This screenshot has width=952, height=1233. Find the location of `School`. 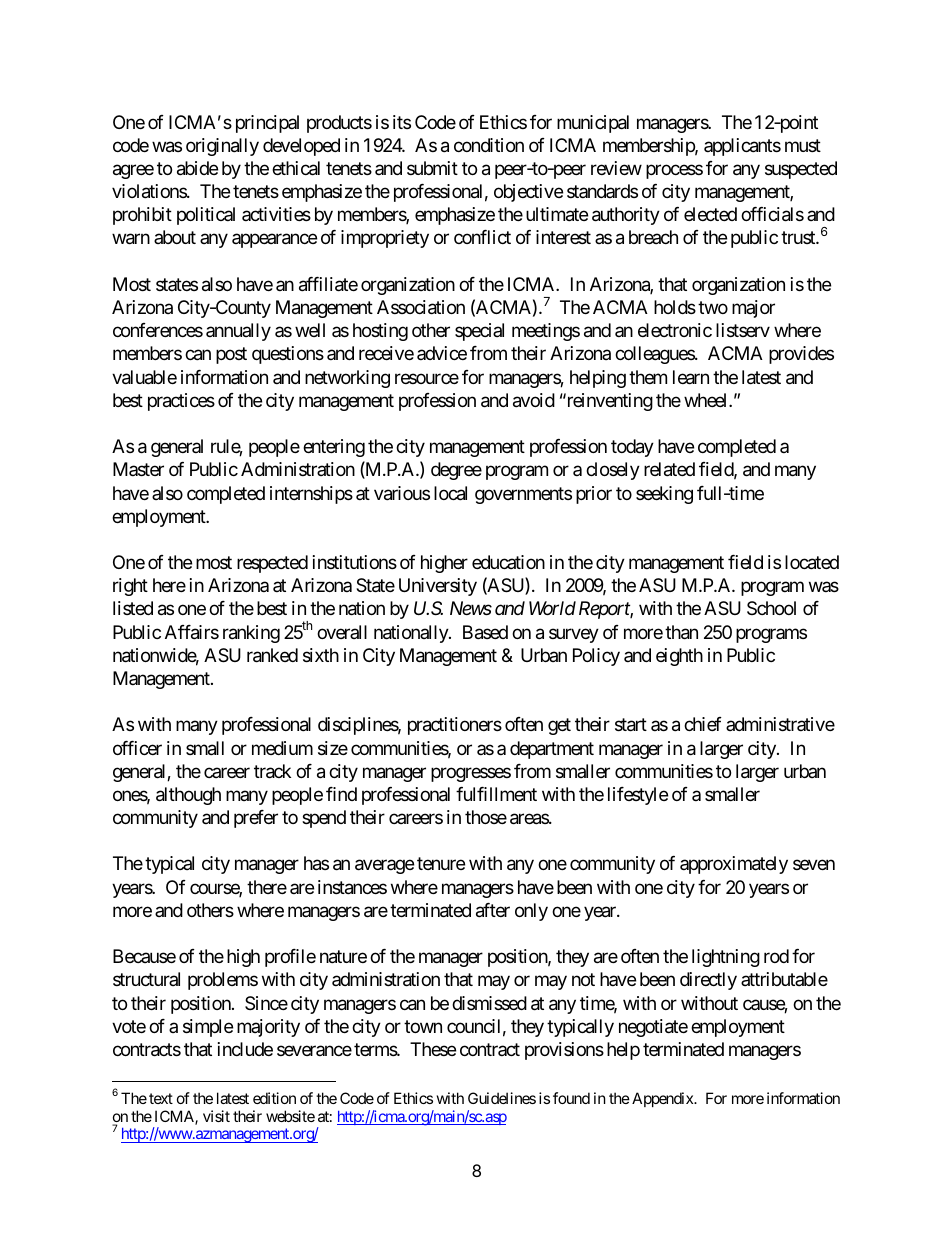

School is located at coordinates (771, 608).
